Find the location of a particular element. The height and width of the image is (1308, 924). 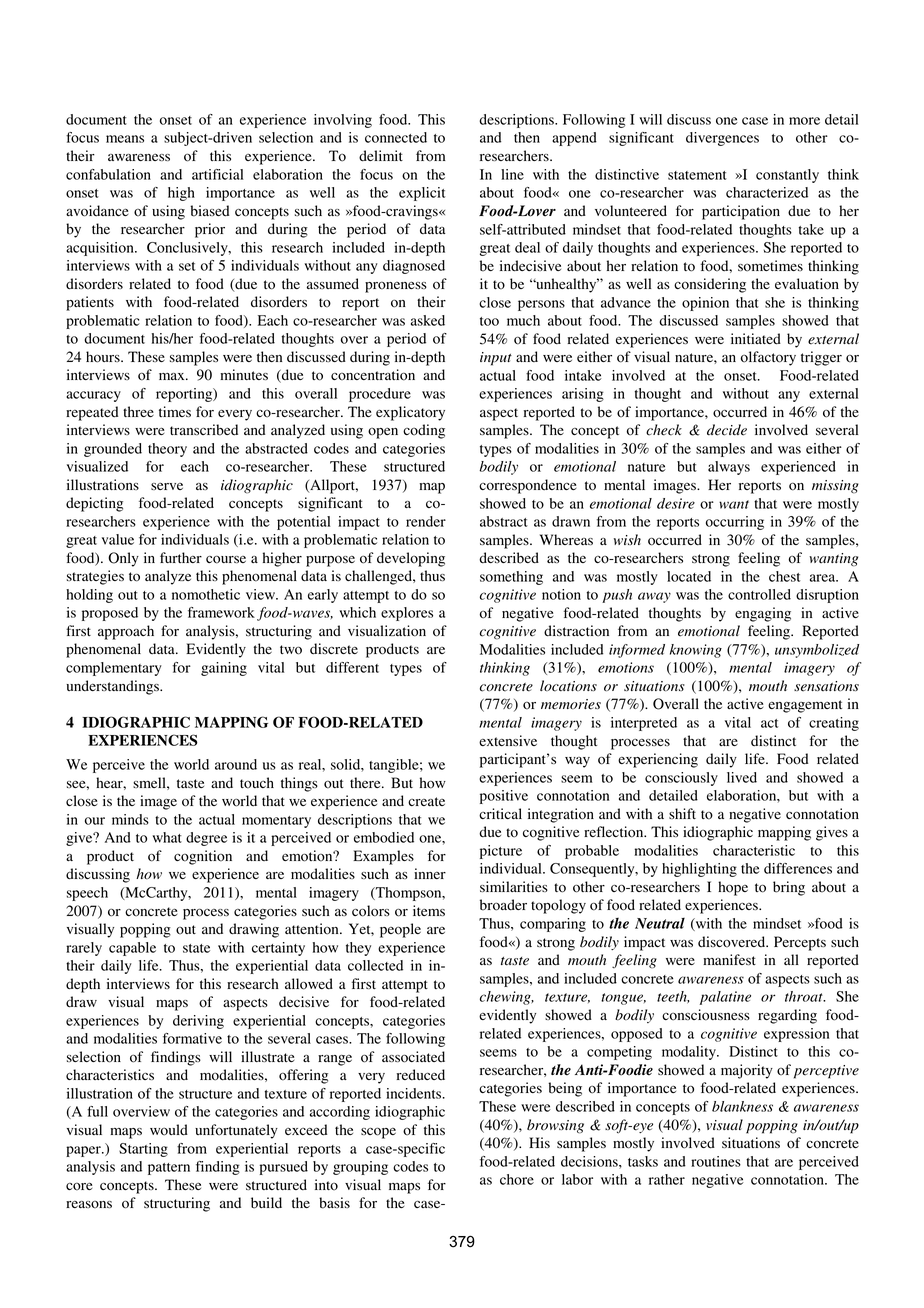

line is located at coordinates (512, 174).
